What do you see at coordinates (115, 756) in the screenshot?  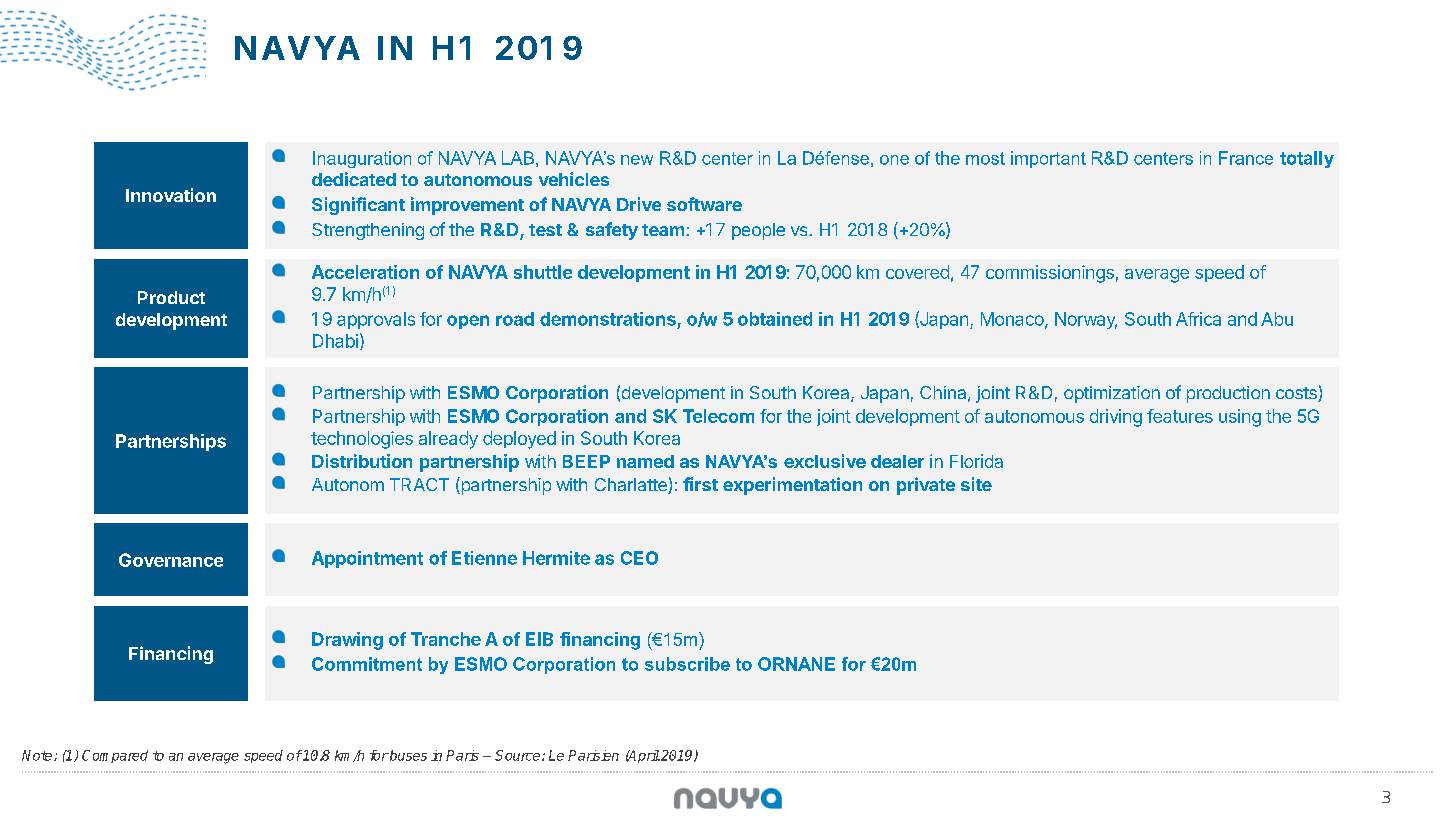 I see `Compared` at bounding box center [115, 756].
